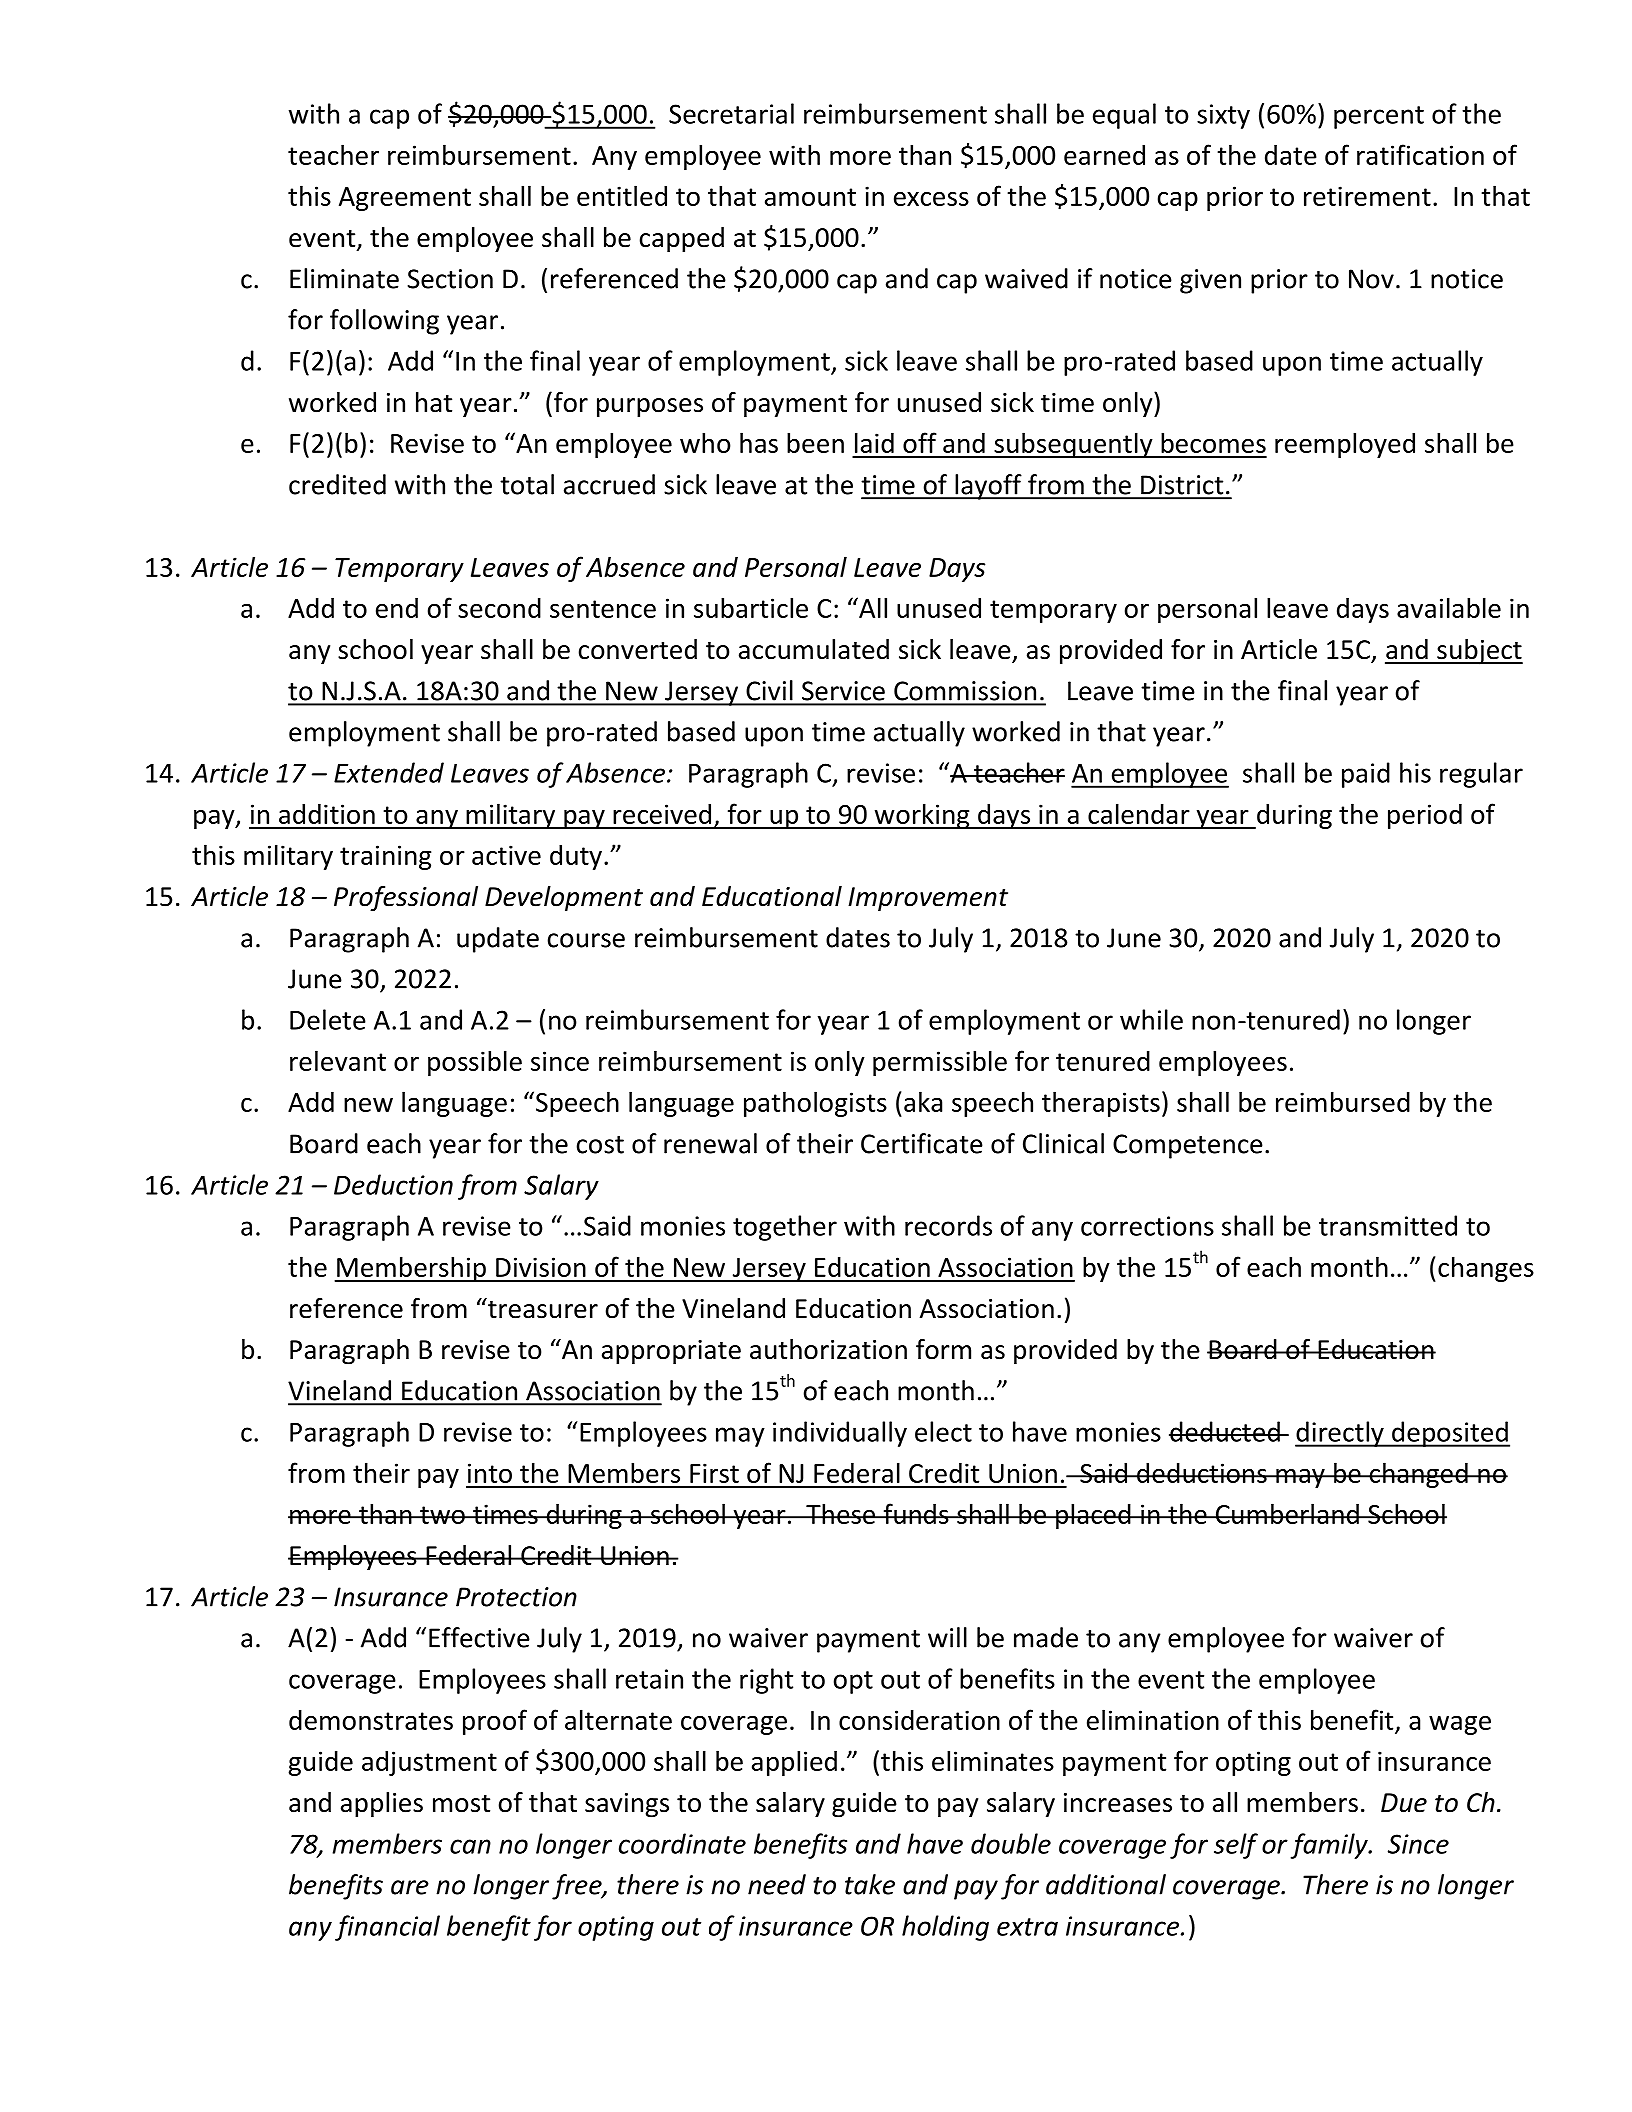 The height and width of the image is (2112, 1632). Describe the element at coordinates (931, 199) in the image. I see `excess` at that location.
